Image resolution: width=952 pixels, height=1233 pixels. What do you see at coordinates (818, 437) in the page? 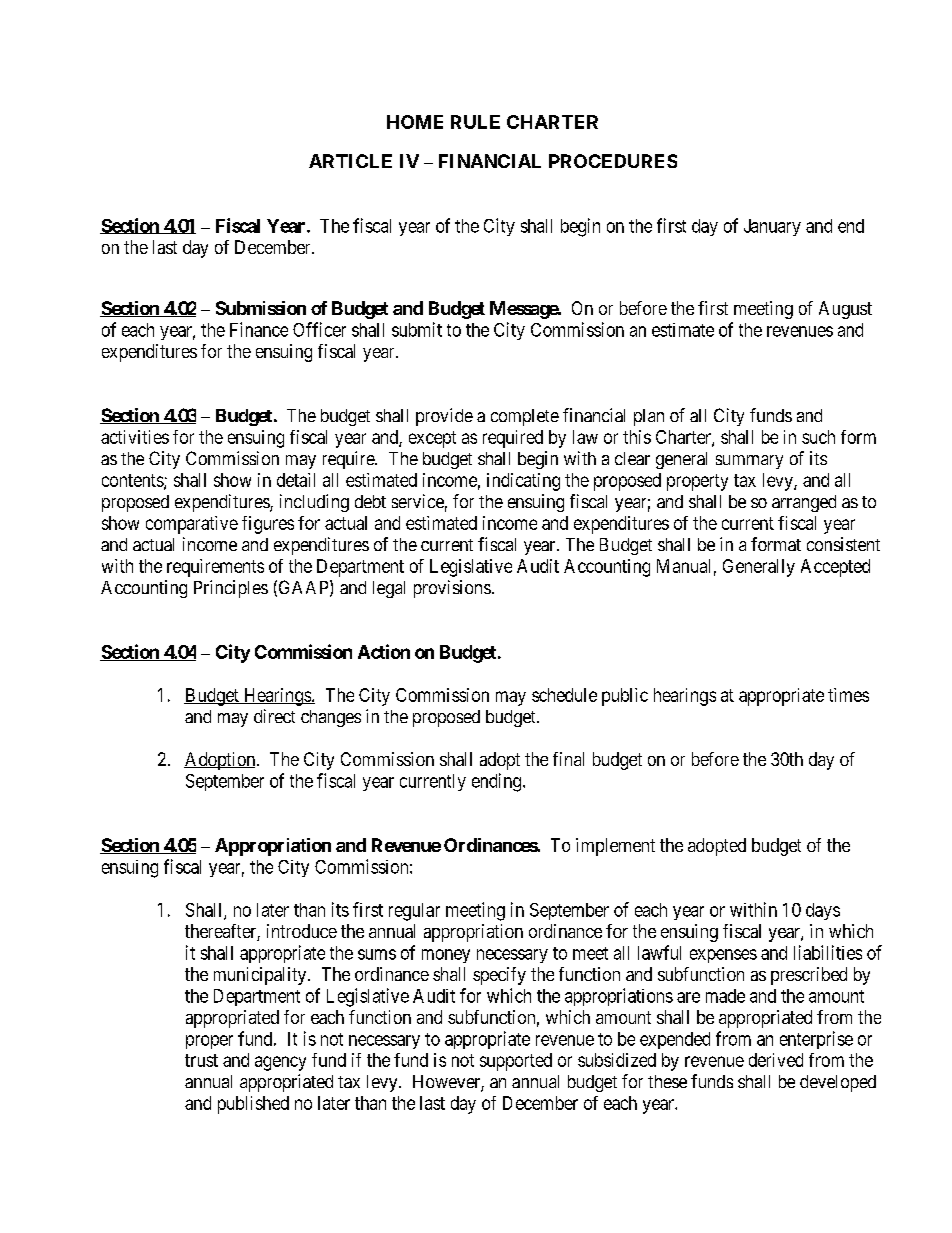
I see `such` at bounding box center [818, 437].
